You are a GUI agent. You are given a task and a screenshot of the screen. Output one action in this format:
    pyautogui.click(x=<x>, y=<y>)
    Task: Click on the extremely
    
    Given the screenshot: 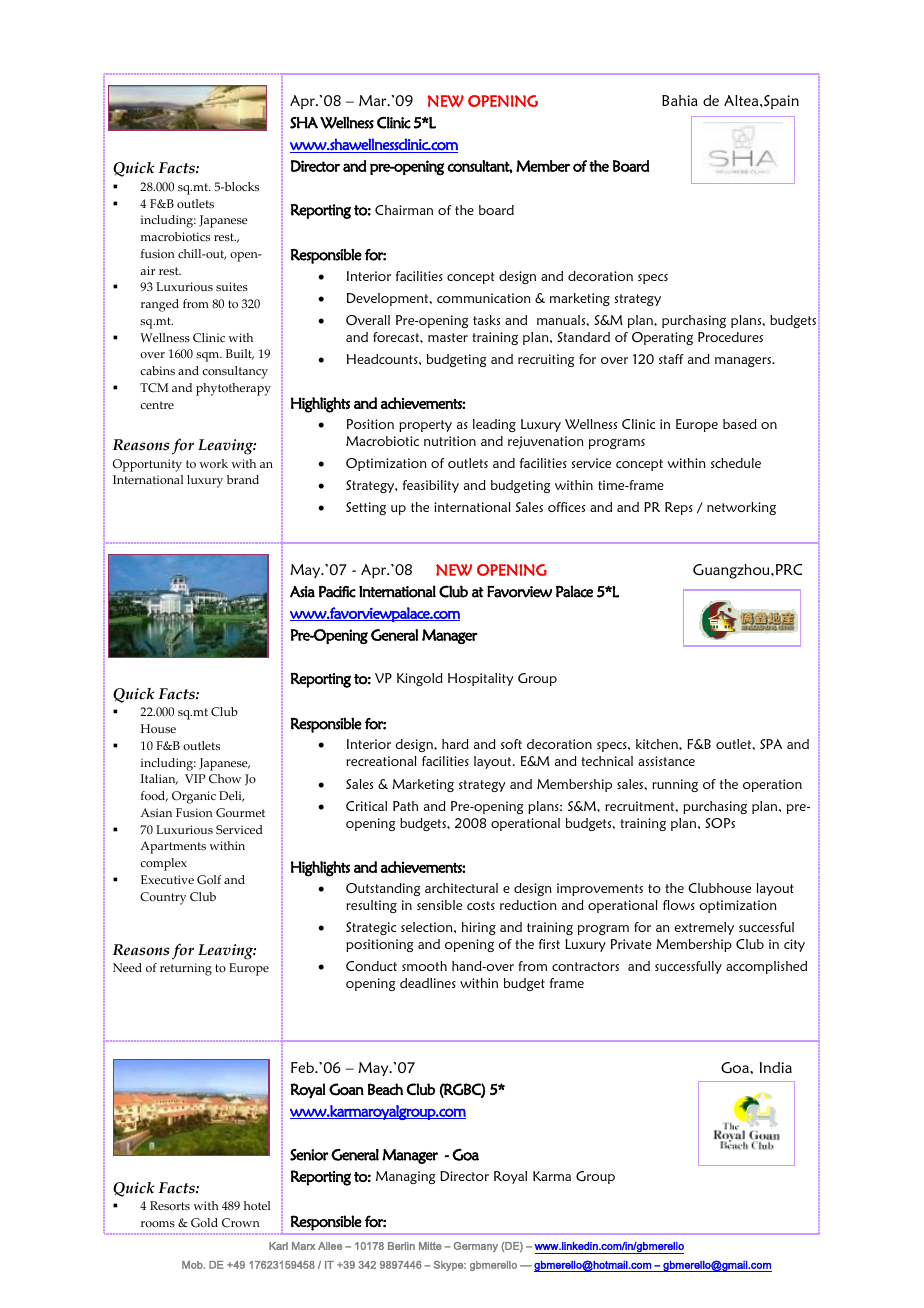 What is the action you would take?
    pyautogui.click(x=704, y=928)
